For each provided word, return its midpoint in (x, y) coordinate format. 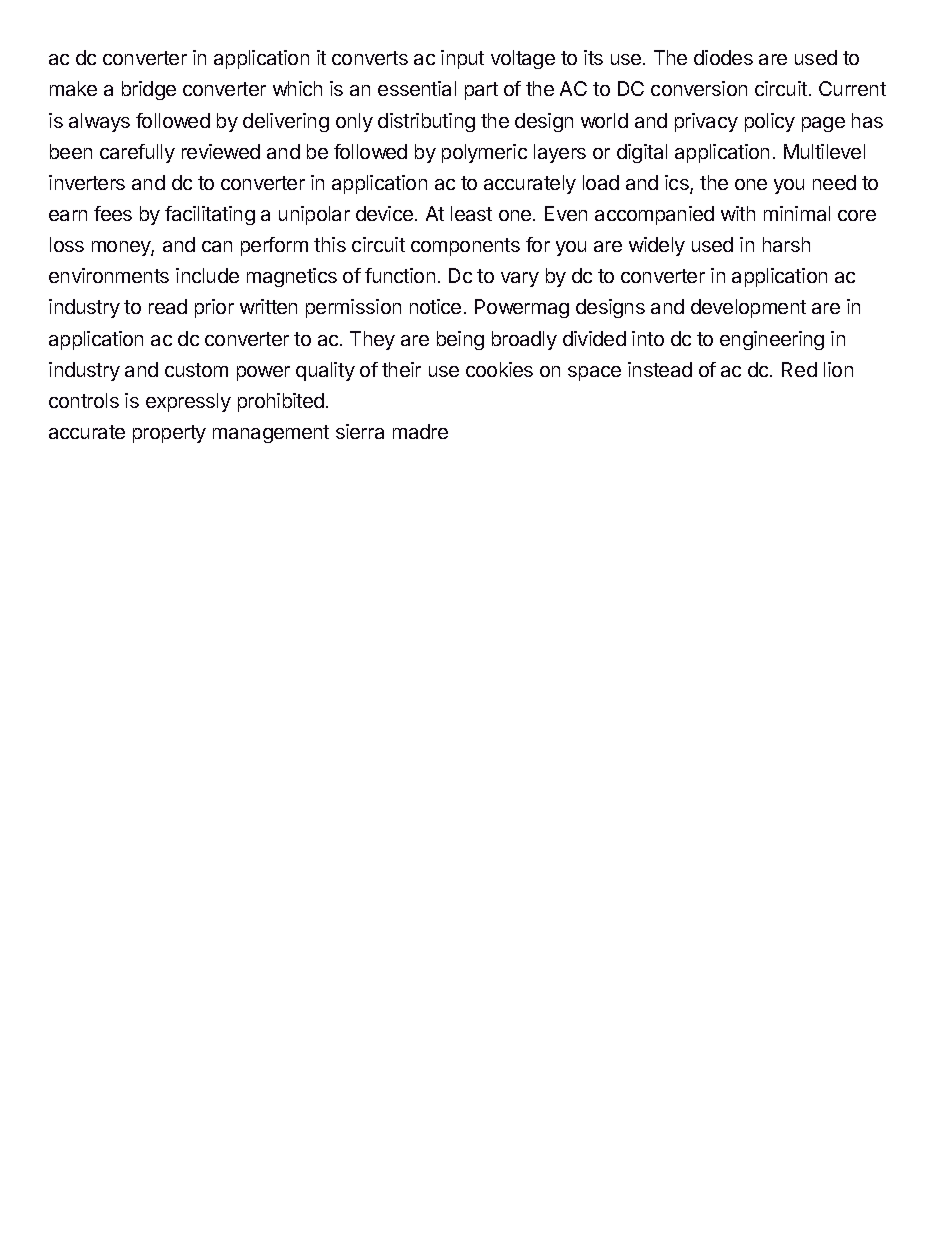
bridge (149, 90)
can (217, 246)
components (465, 247)
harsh (786, 244)
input (462, 59)
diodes (723, 57)
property (169, 434)
